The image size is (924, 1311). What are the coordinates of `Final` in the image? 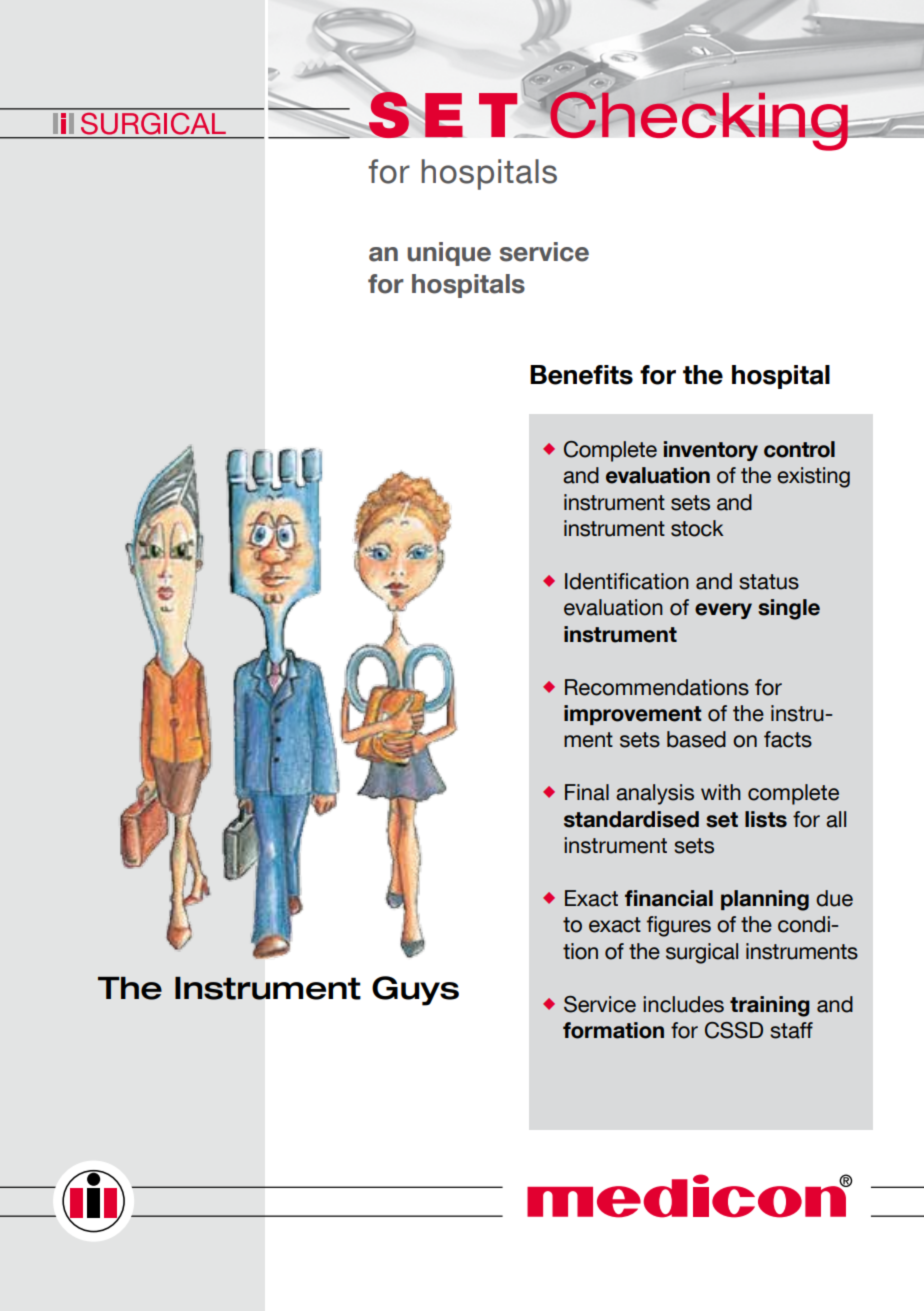 It's located at (587, 792).
